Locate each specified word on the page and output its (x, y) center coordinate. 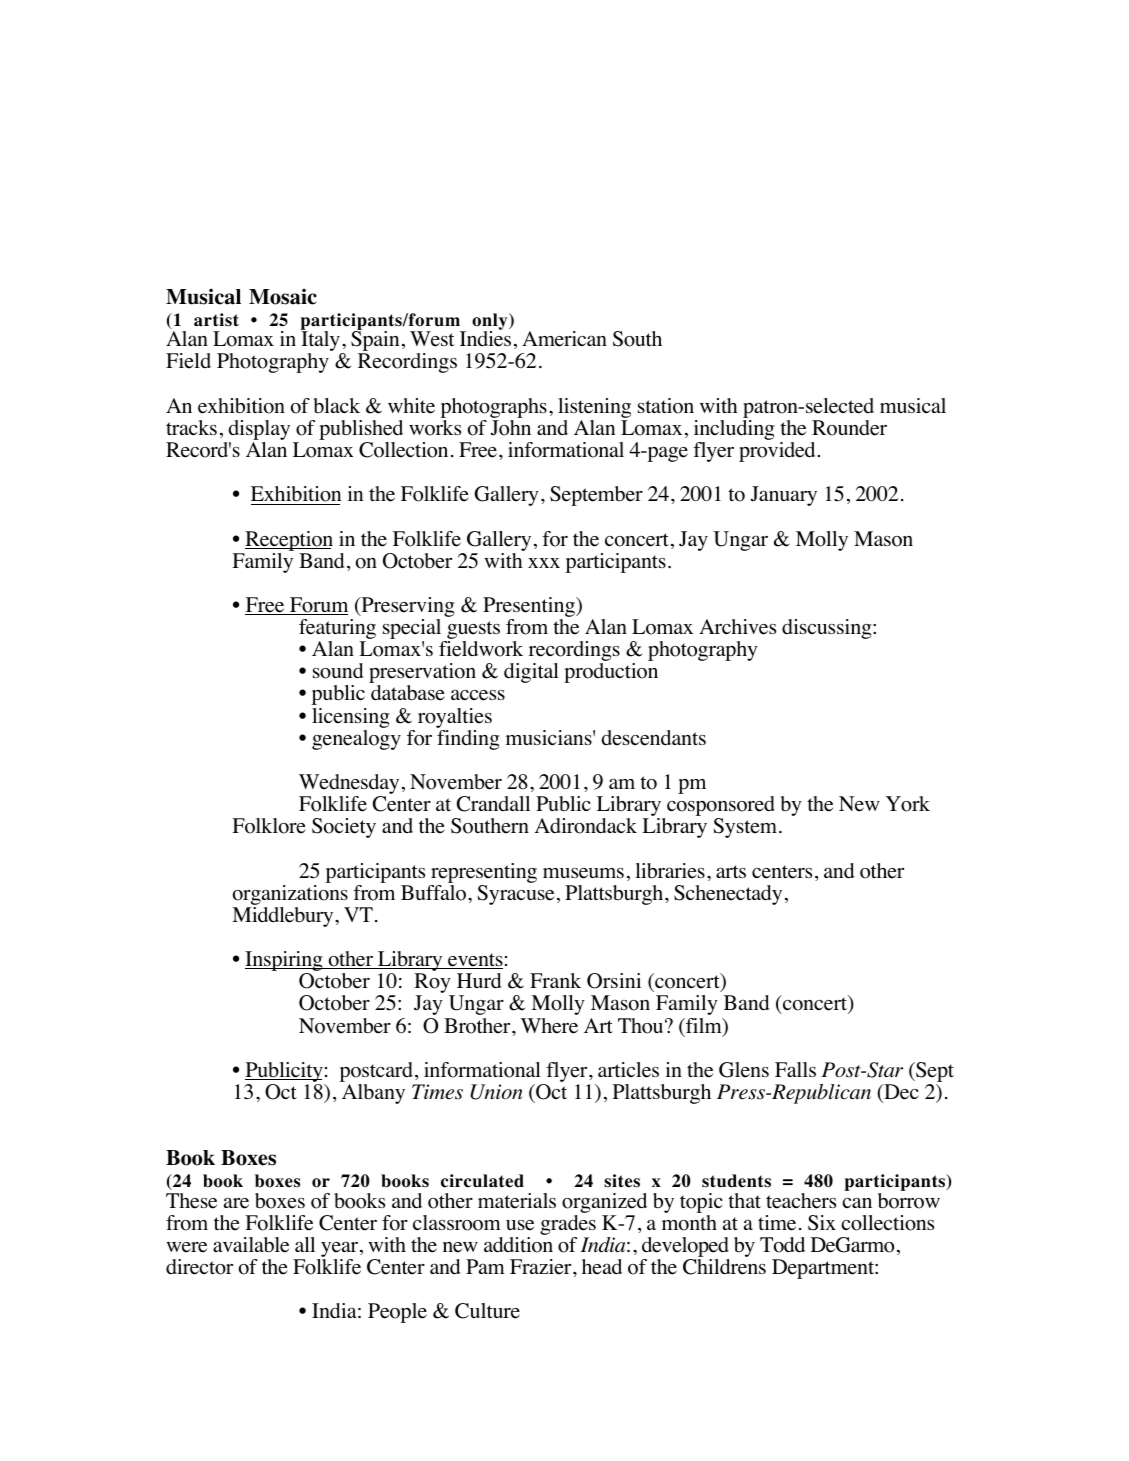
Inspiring (285, 962)
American (564, 339)
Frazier (542, 1267)
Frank (555, 980)
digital (531, 673)
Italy (321, 341)
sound (338, 671)
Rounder (849, 428)
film (704, 1025)
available (251, 1245)
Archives (737, 627)
